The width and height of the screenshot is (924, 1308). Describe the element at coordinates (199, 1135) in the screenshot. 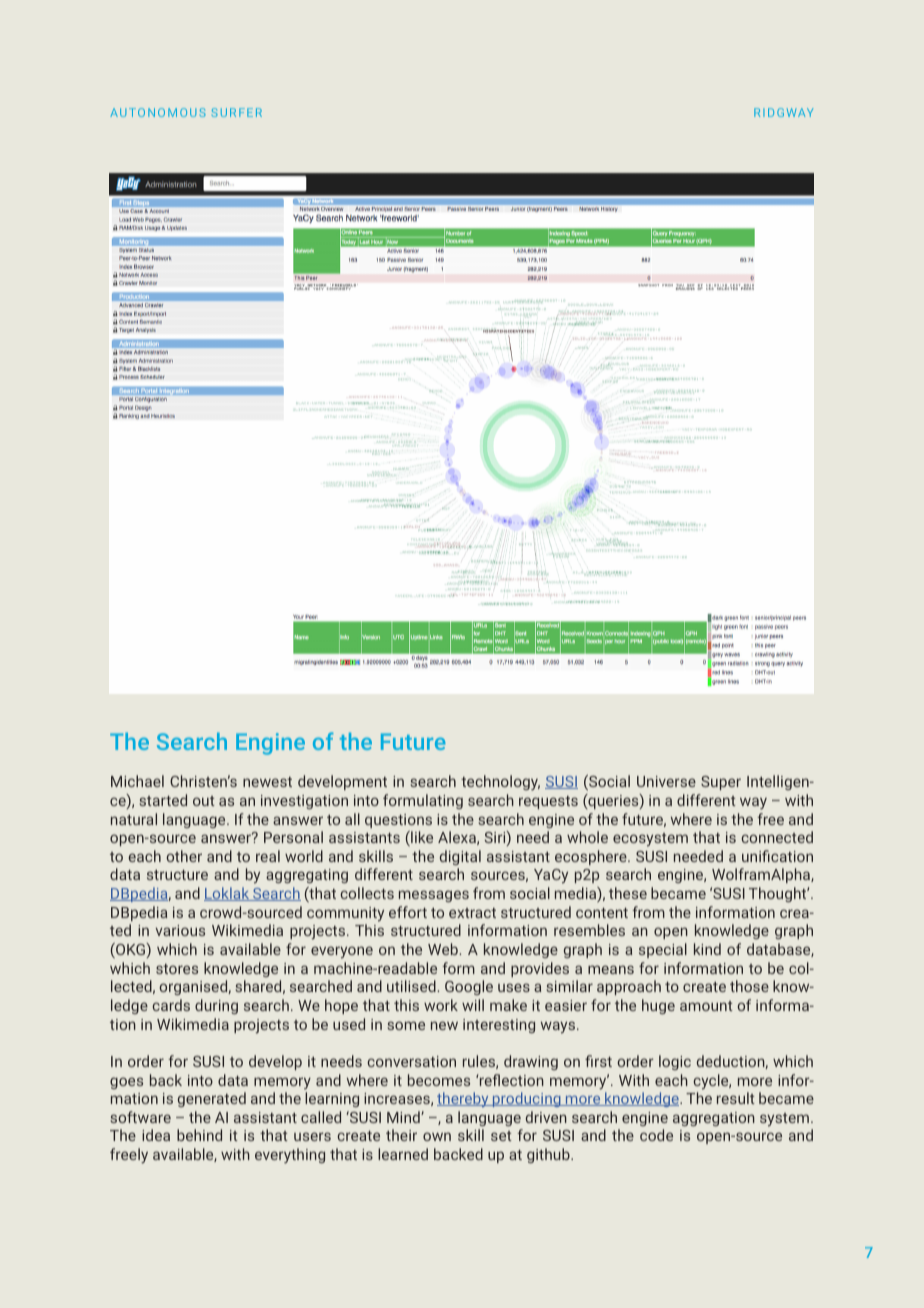

I see `behind` at that location.
